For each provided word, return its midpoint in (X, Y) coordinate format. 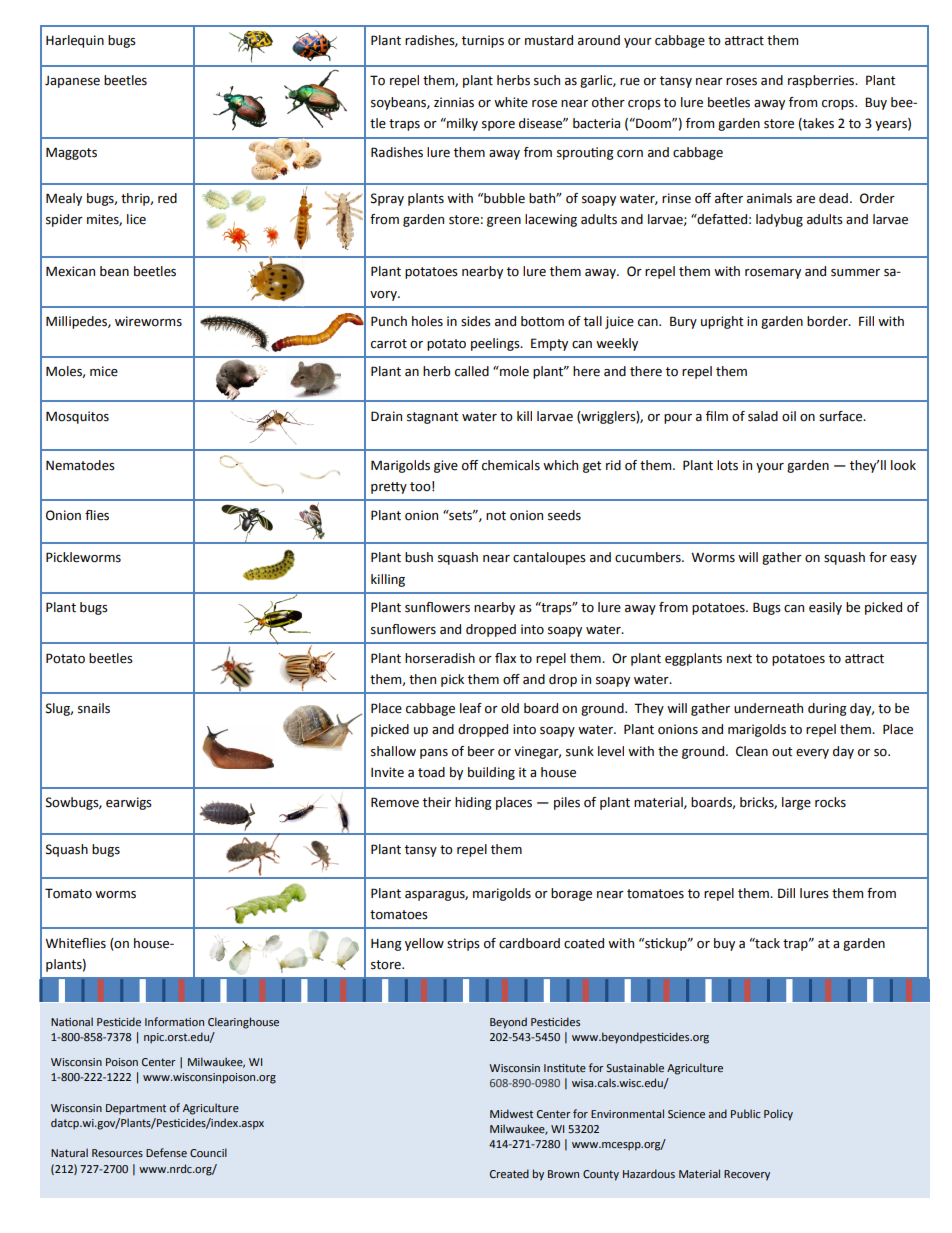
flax (505, 658)
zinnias (454, 102)
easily (825, 608)
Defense (166, 1152)
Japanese (72, 82)
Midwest (511, 1113)
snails (94, 708)
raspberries (822, 81)
